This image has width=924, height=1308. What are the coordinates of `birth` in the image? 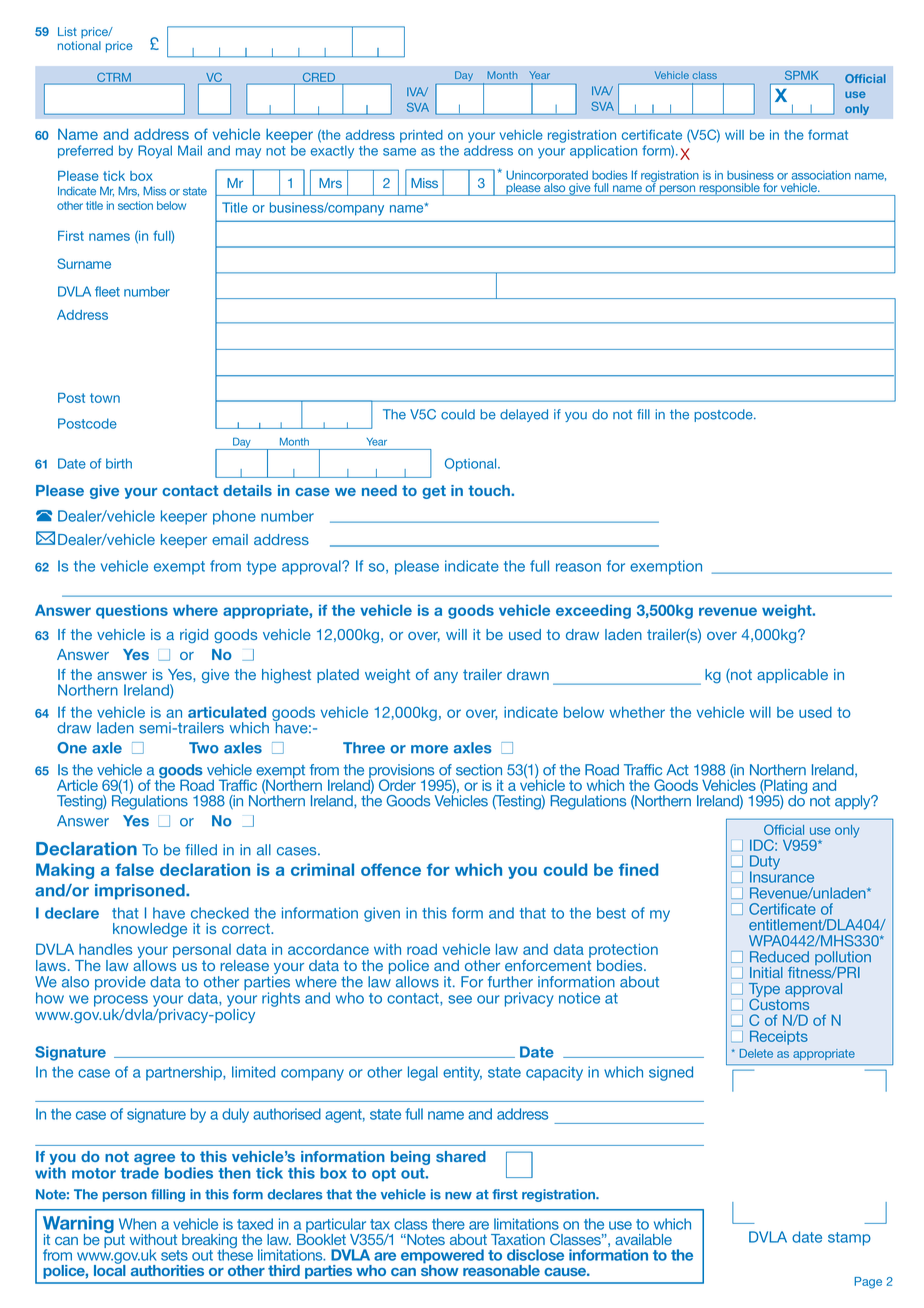 It's located at (119, 463).
